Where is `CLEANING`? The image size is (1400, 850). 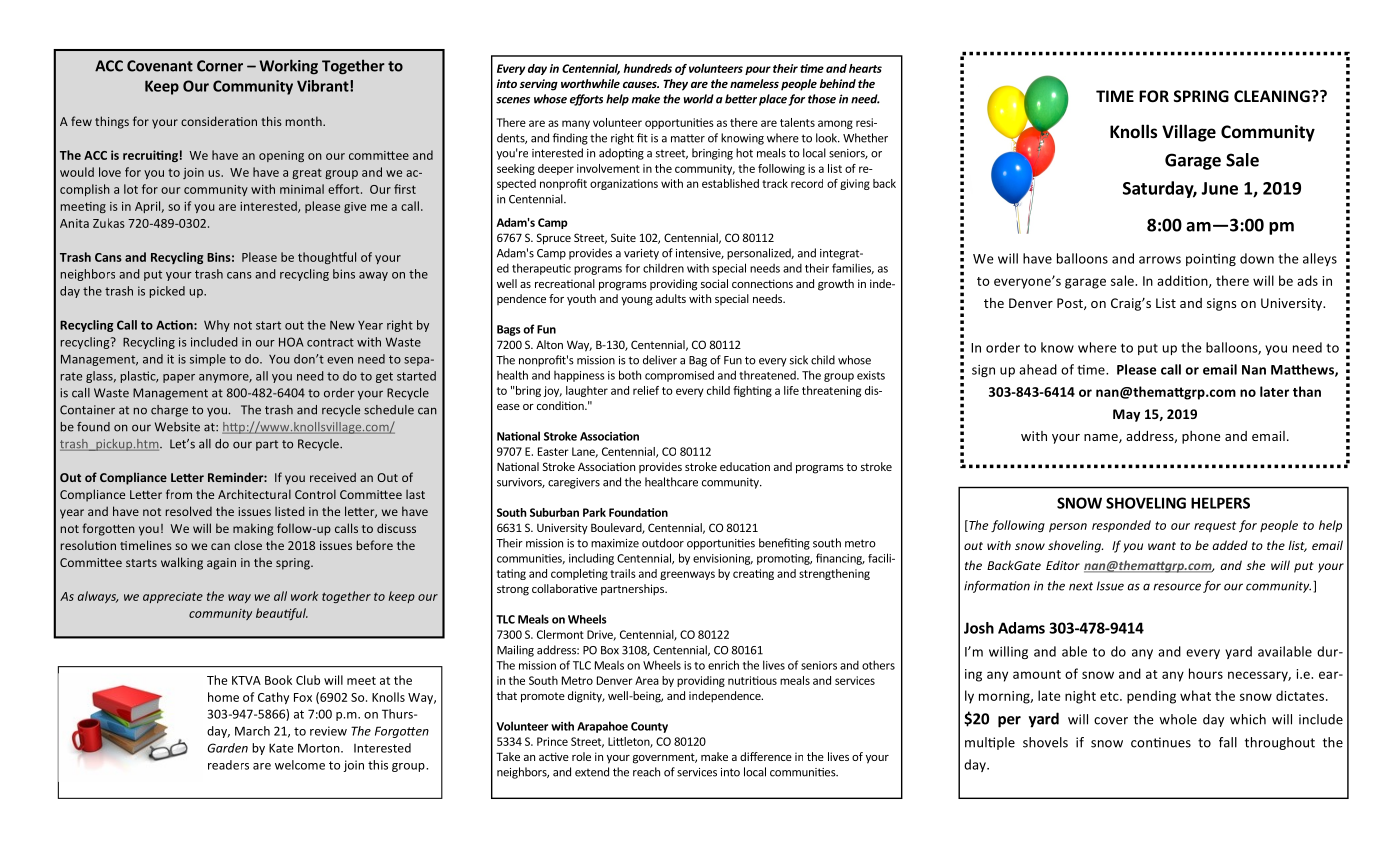 CLEANING is located at coordinates (1273, 96).
